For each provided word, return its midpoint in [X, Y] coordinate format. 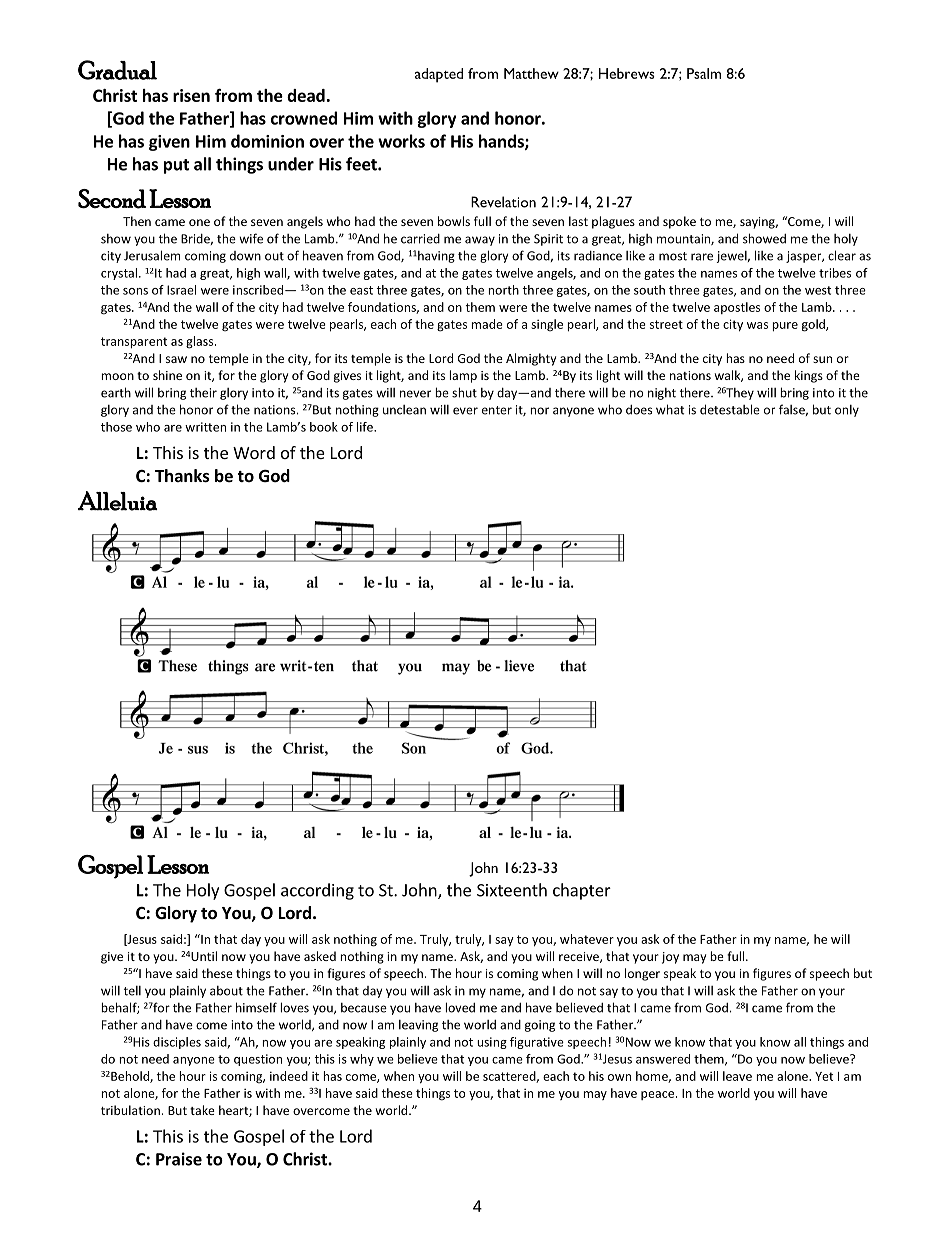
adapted [439, 75]
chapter [582, 891]
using [492, 1043]
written [205, 427]
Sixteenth [512, 890]
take [202, 1110]
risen [191, 95]
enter [497, 410]
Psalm [704, 73]
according [317, 891]
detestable [730, 409]
